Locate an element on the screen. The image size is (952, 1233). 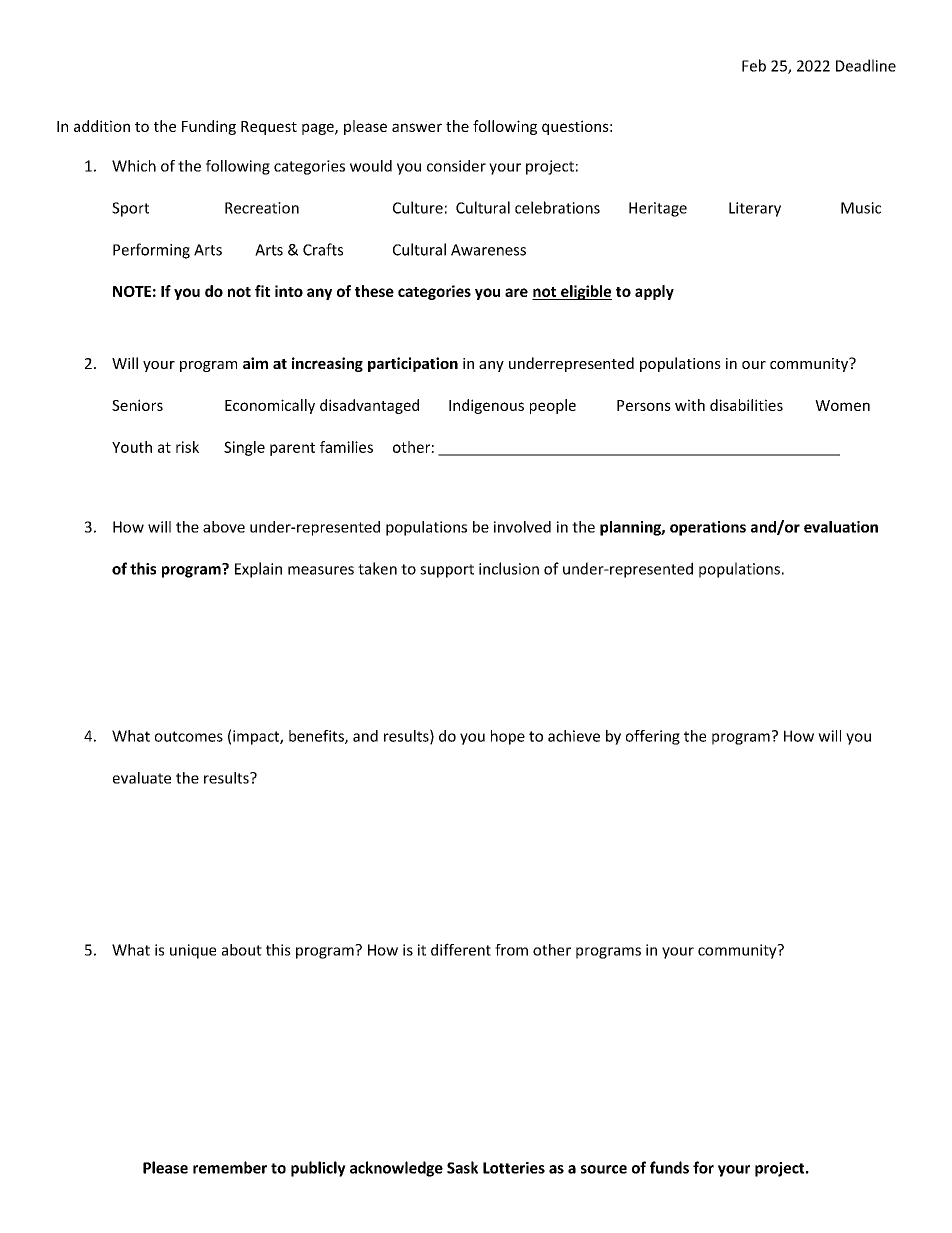
hope is located at coordinates (508, 737).
